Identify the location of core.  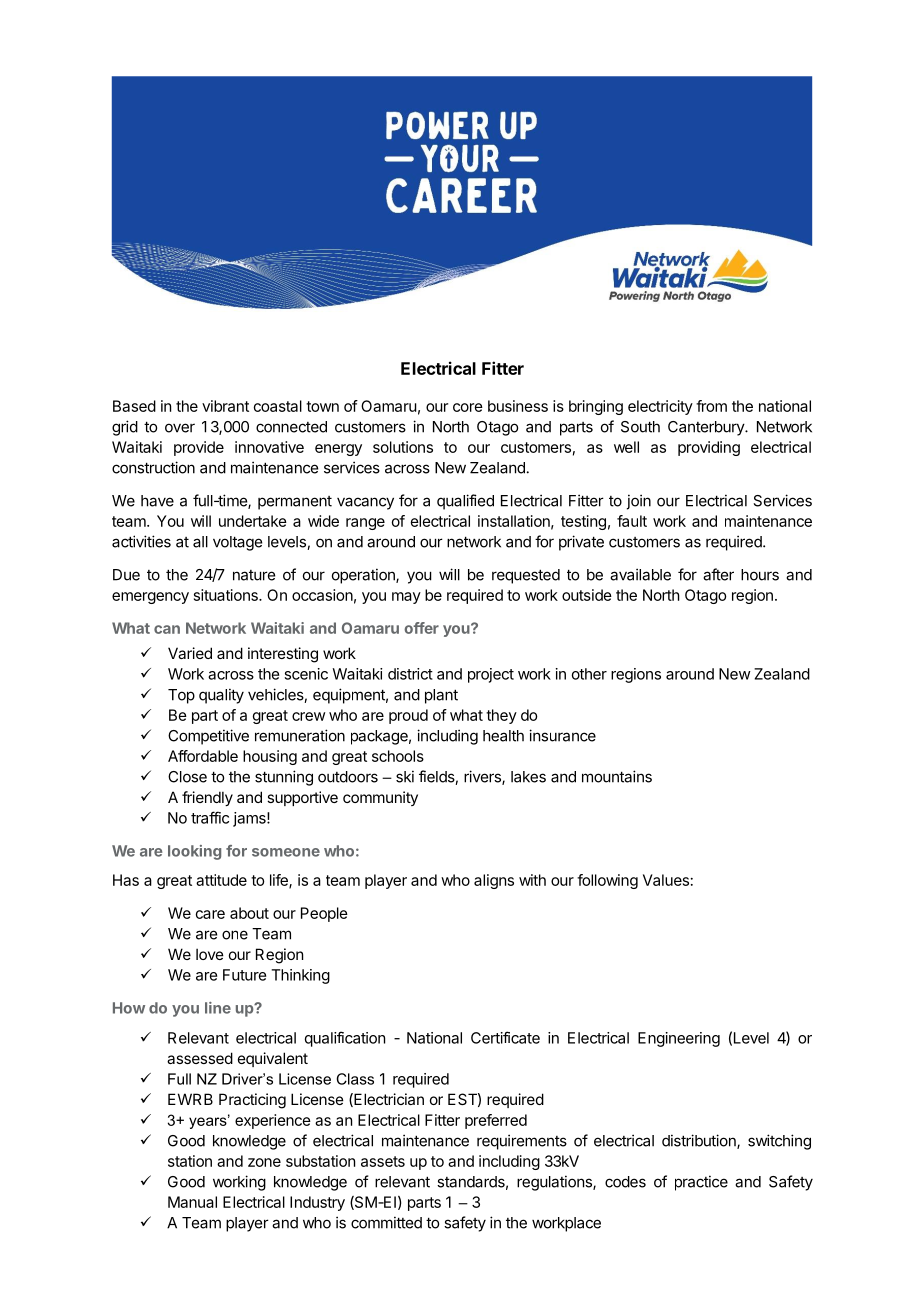
(468, 407).
